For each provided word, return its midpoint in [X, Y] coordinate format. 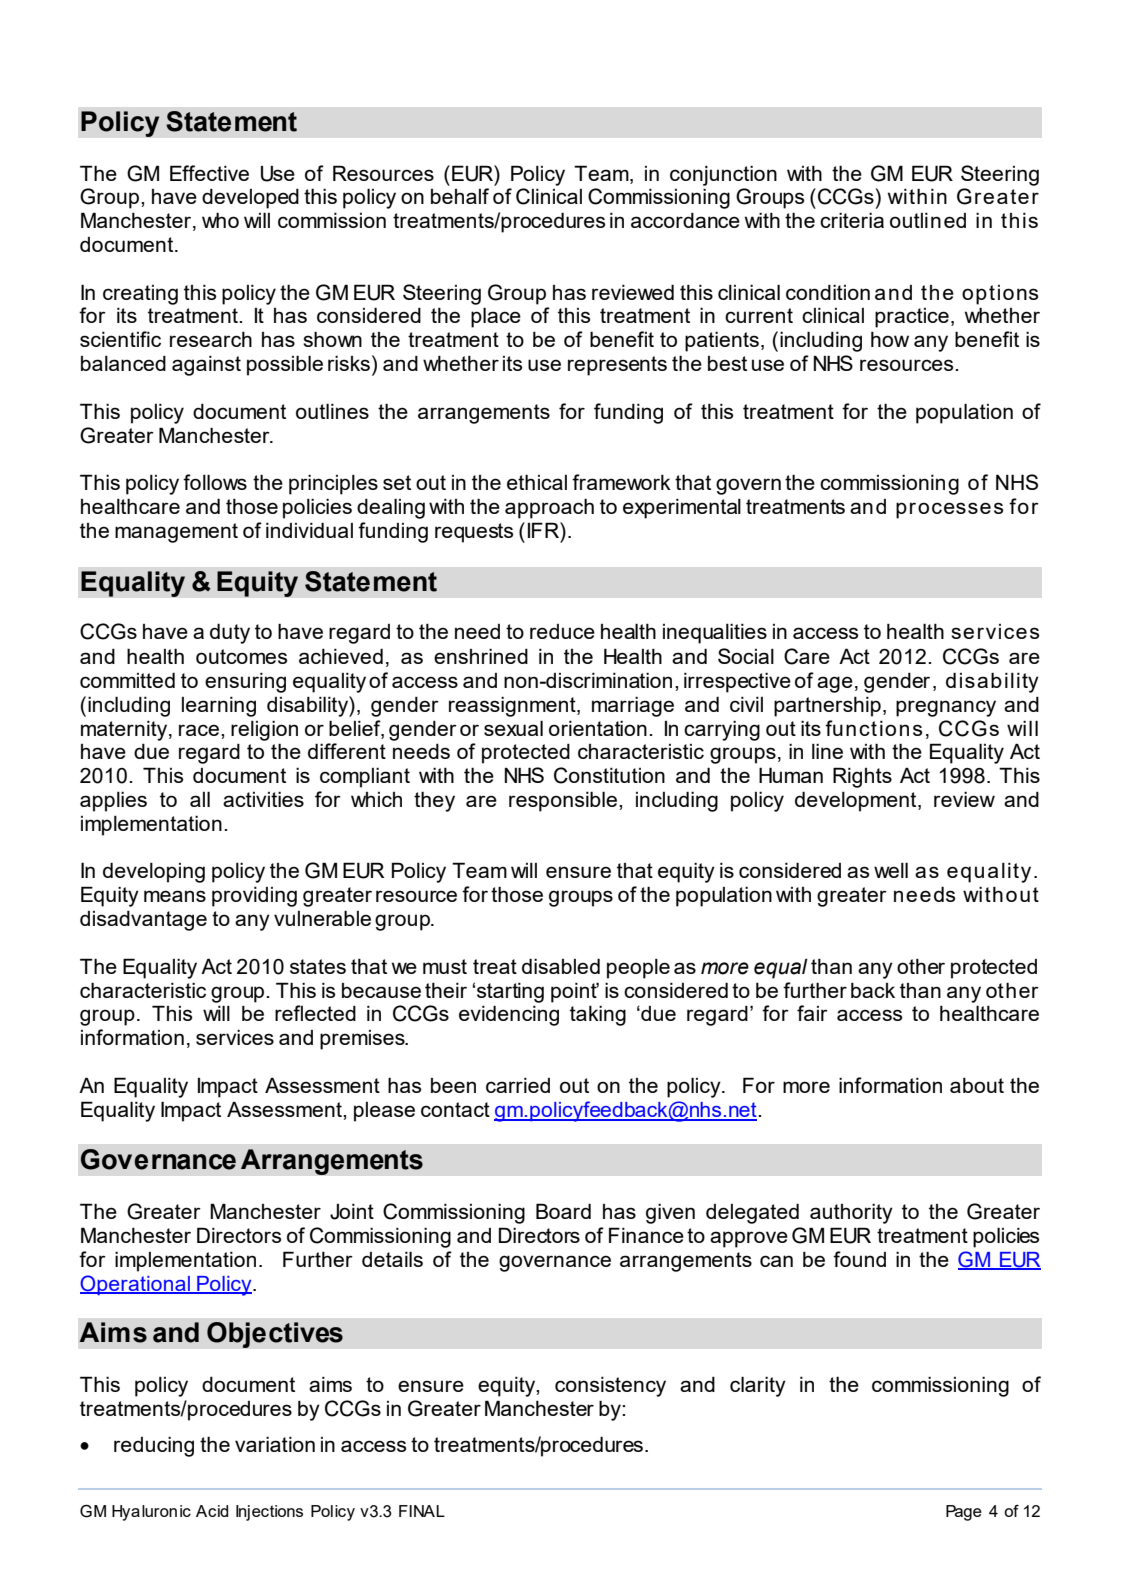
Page [964, 1513]
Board [563, 1211]
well [891, 870]
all [200, 799]
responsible [563, 801]
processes [949, 510]
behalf [460, 196]
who [220, 220]
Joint [352, 1212]
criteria [852, 220]
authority [851, 1214]
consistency [610, 1387]
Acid [212, 1511]
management [176, 533]
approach [549, 508]
